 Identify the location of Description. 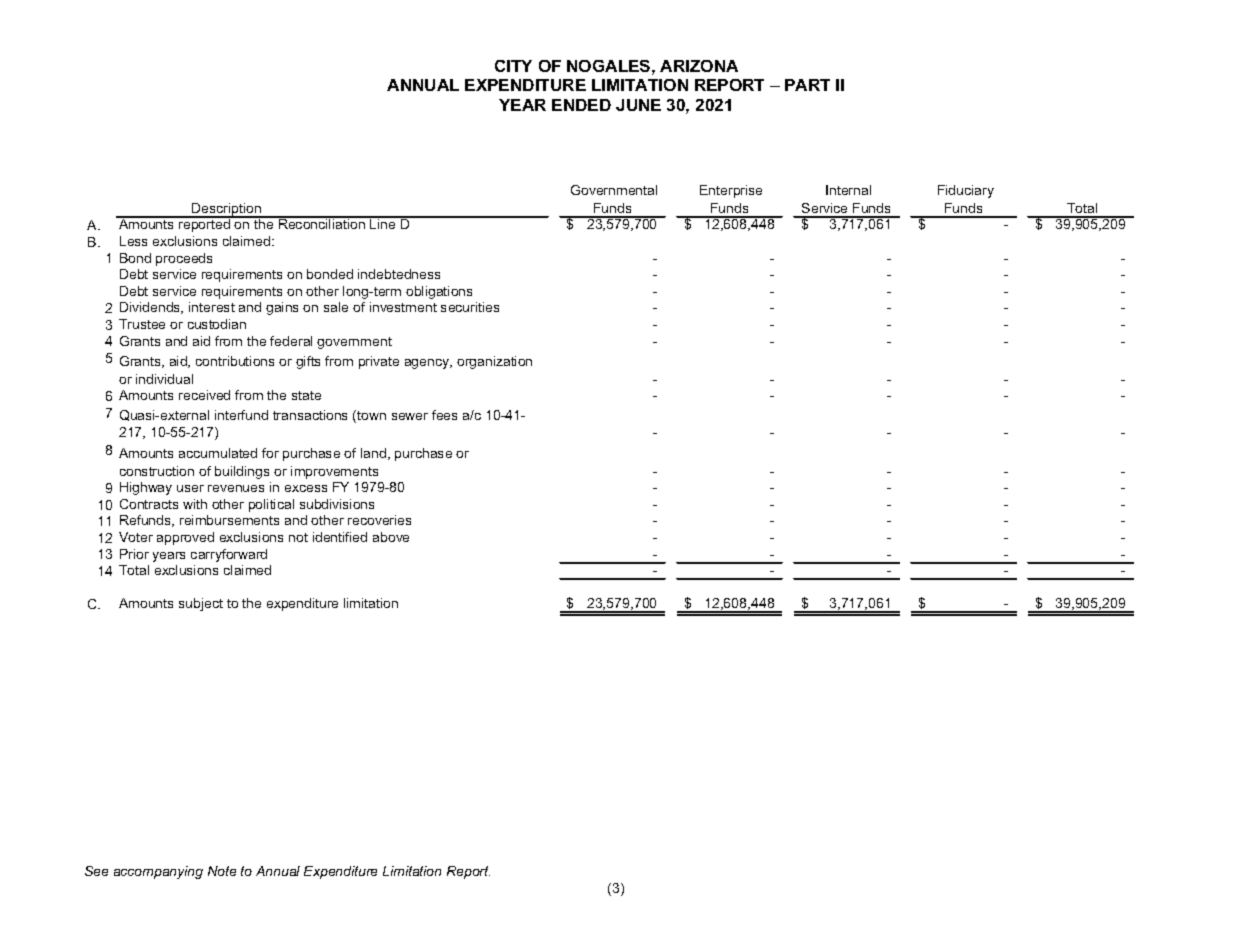
(226, 210).
